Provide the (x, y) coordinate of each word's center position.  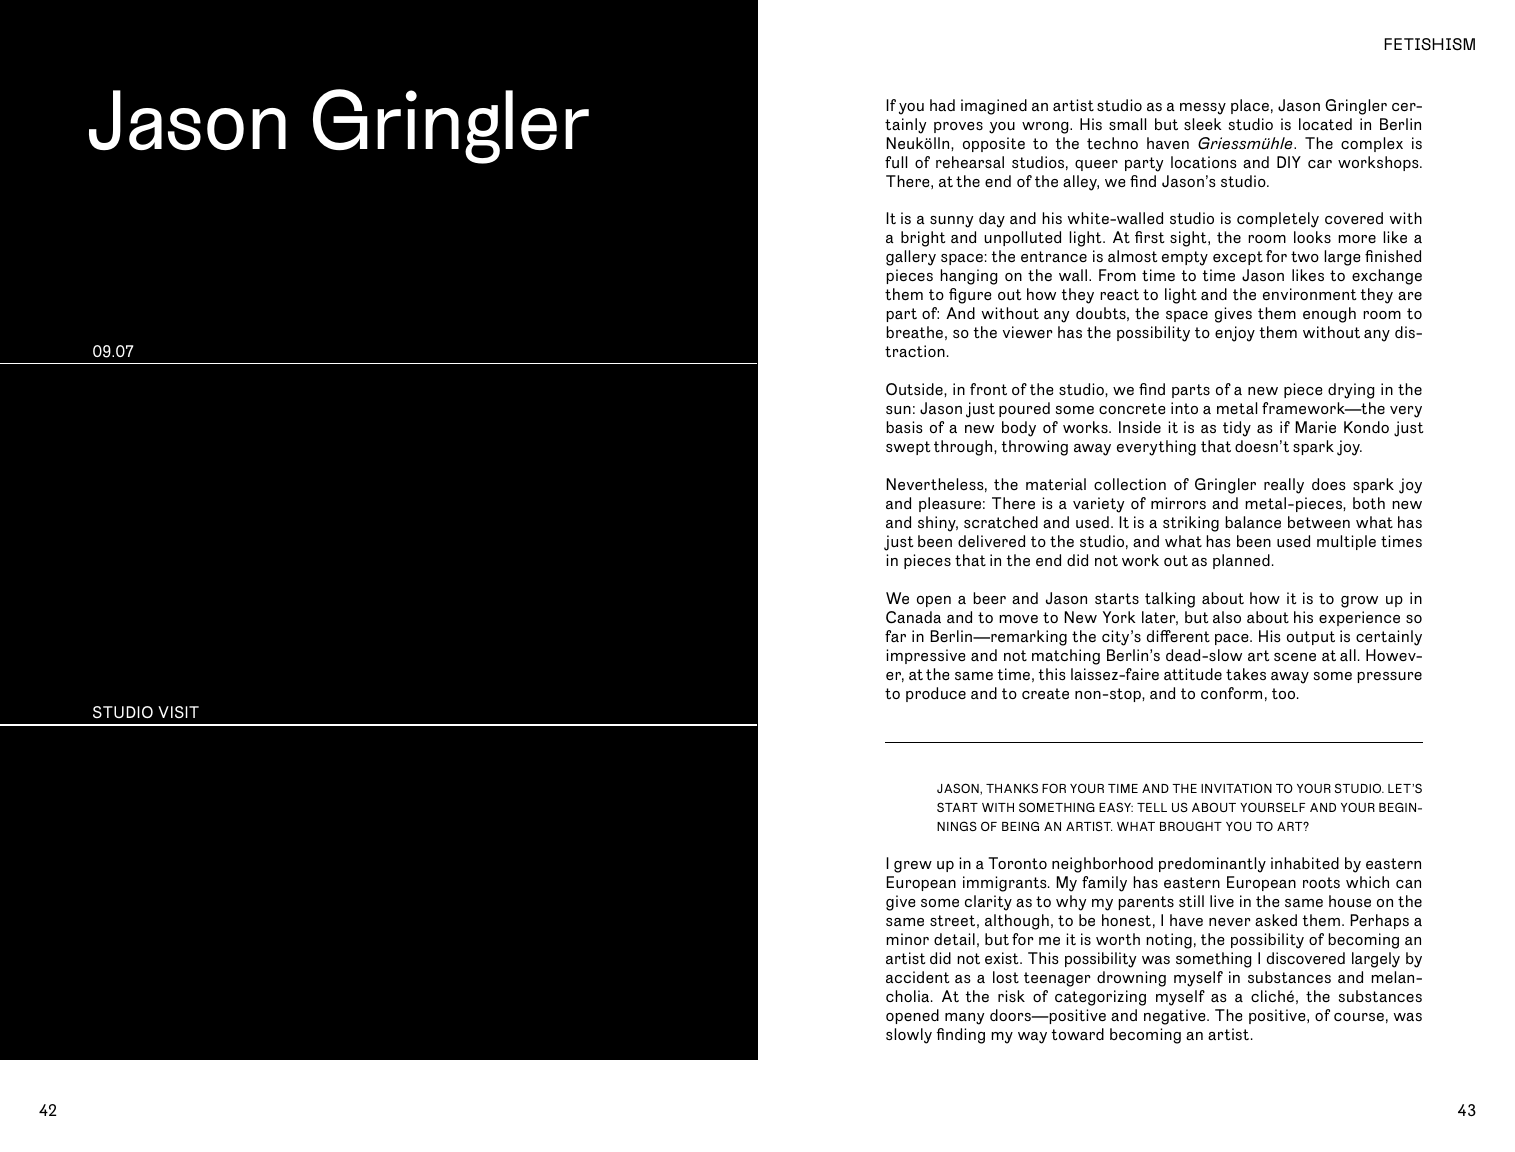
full (896, 162)
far (895, 636)
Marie (1315, 427)
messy (1203, 109)
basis (904, 427)
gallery (911, 258)
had (942, 105)
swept (908, 448)
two (1305, 256)
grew (913, 867)
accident (918, 977)
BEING (1020, 826)
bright (923, 239)
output (1311, 638)
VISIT (178, 712)
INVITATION (1236, 788)
